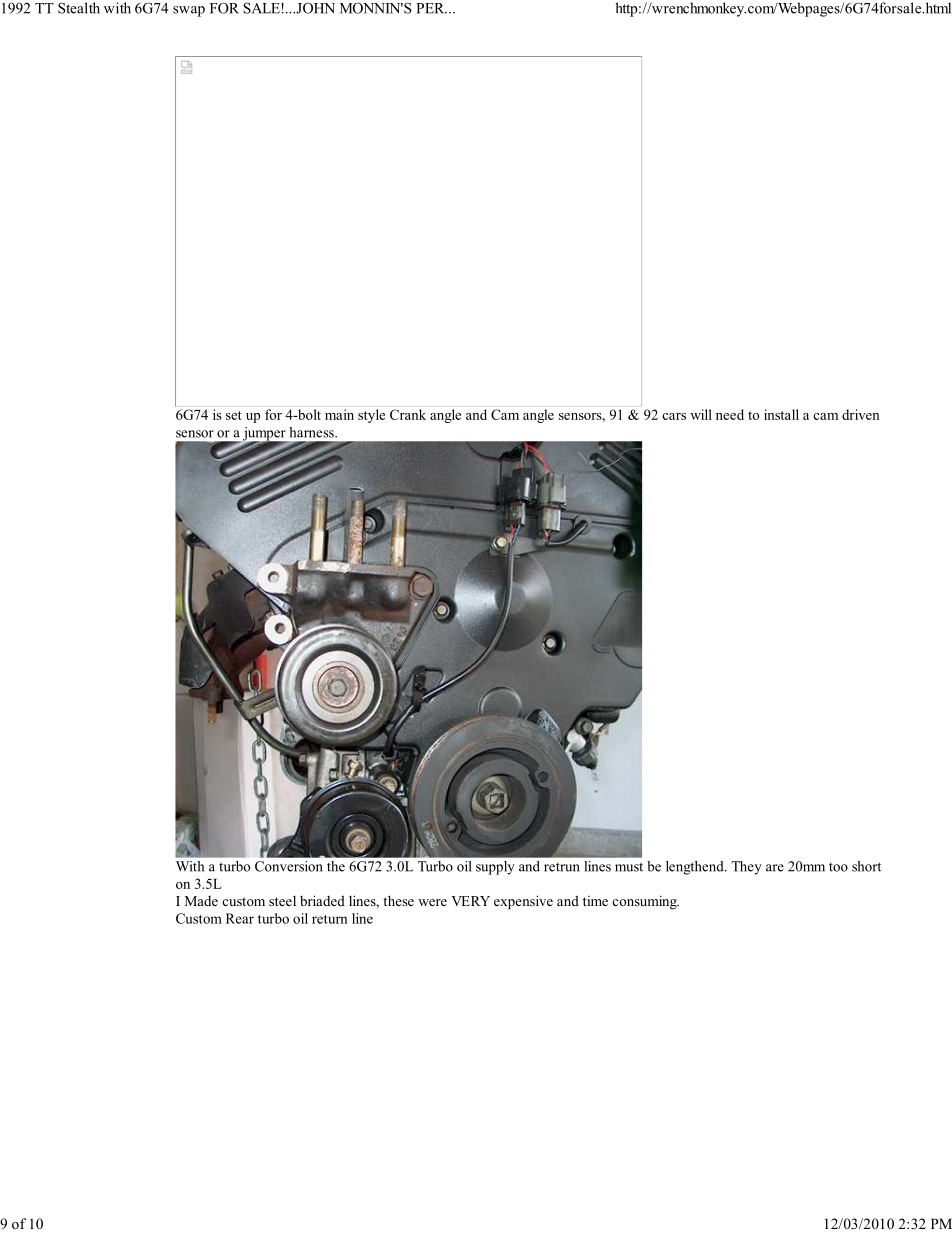  I want to click on swap, so click(189, 11).
